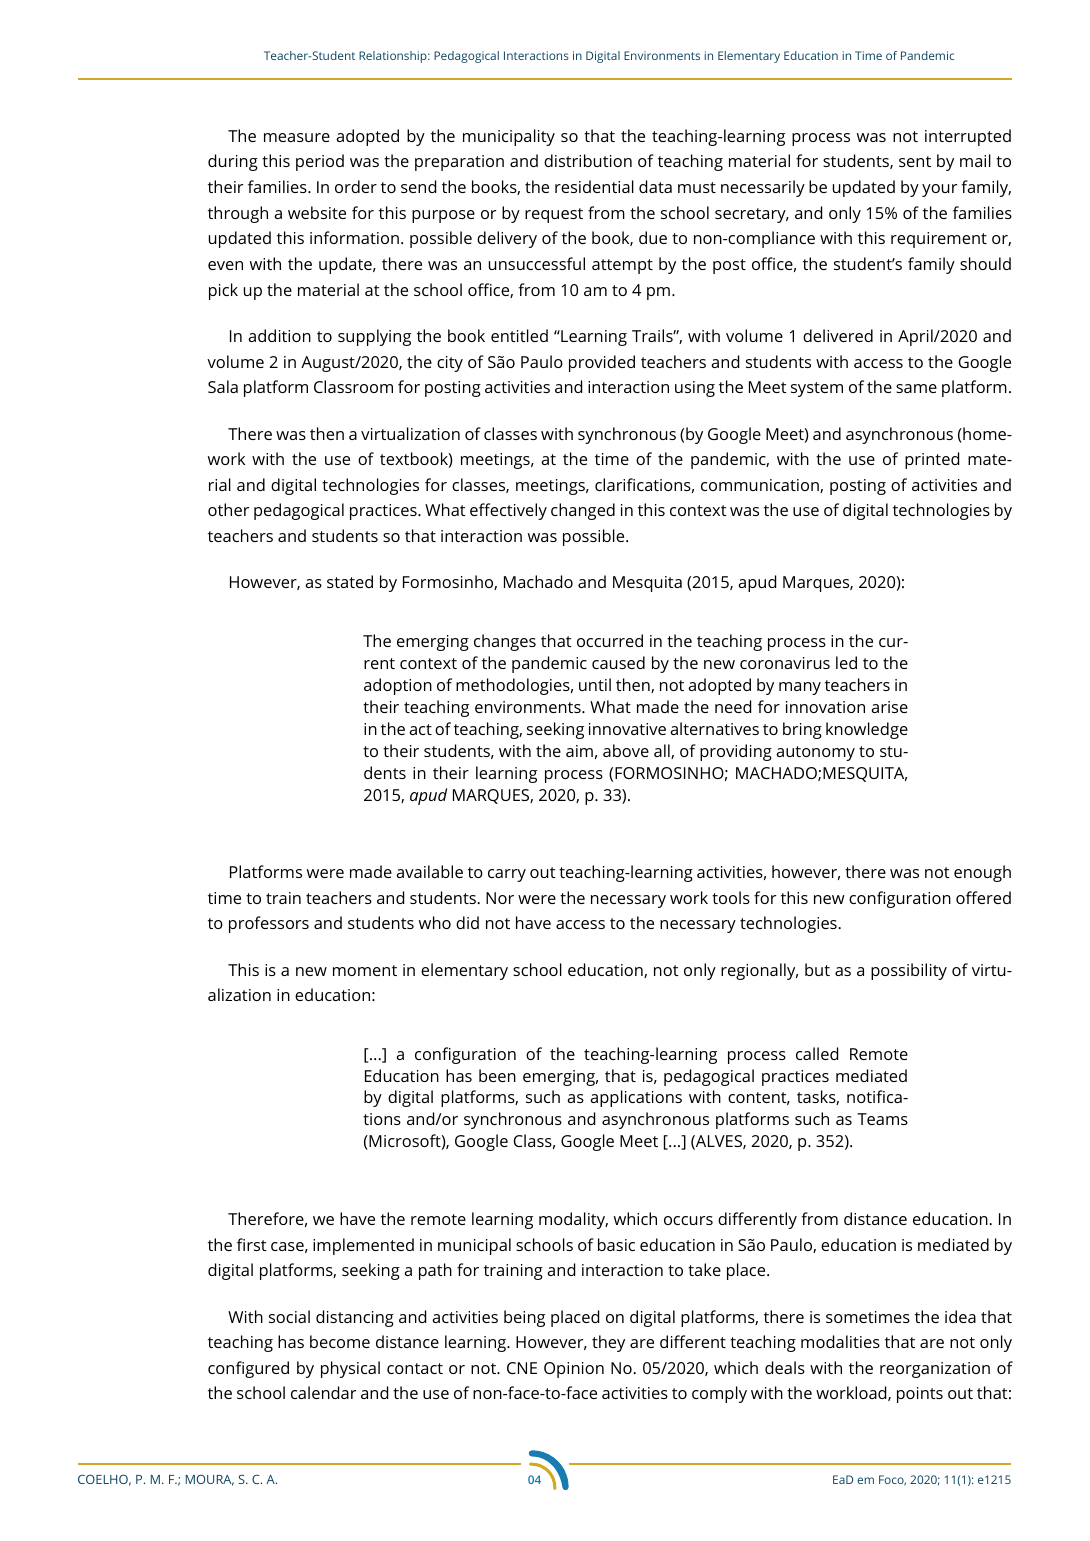  Describe the element at coordinates (340, 1341) in the screenshot. I see `become` at that location.
